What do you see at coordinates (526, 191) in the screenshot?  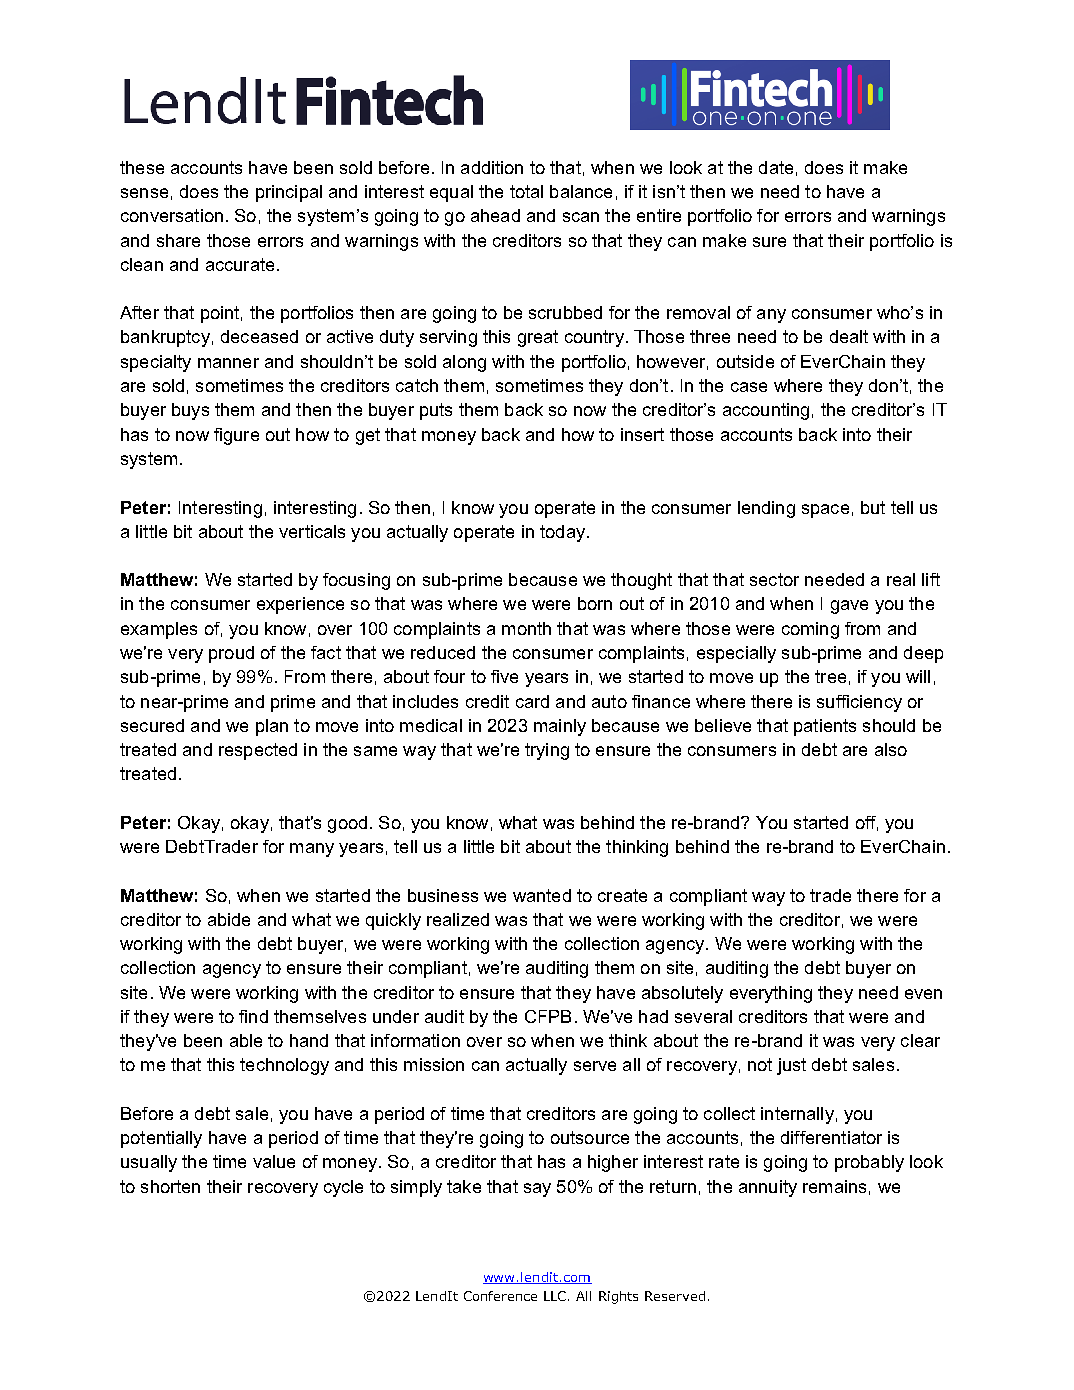 I see `total` at bounding box center [526, 191].
